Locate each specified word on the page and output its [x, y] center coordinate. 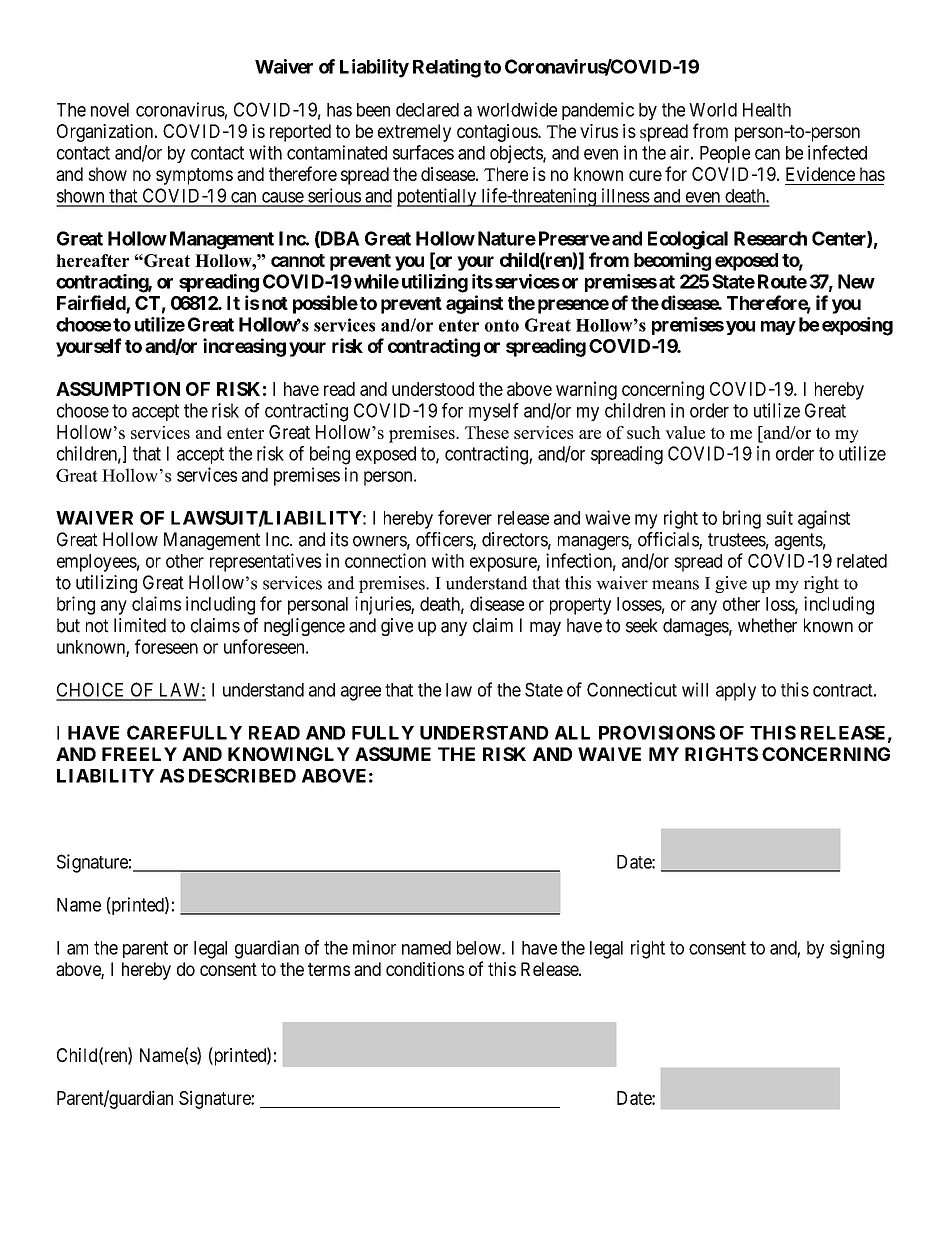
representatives [265, 562]
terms [329, 969]
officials [669, 540]
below [480, 948]
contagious [498, 133]
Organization [106, 133]
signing [857, 949]
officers [445, 540]
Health [767, 110]
